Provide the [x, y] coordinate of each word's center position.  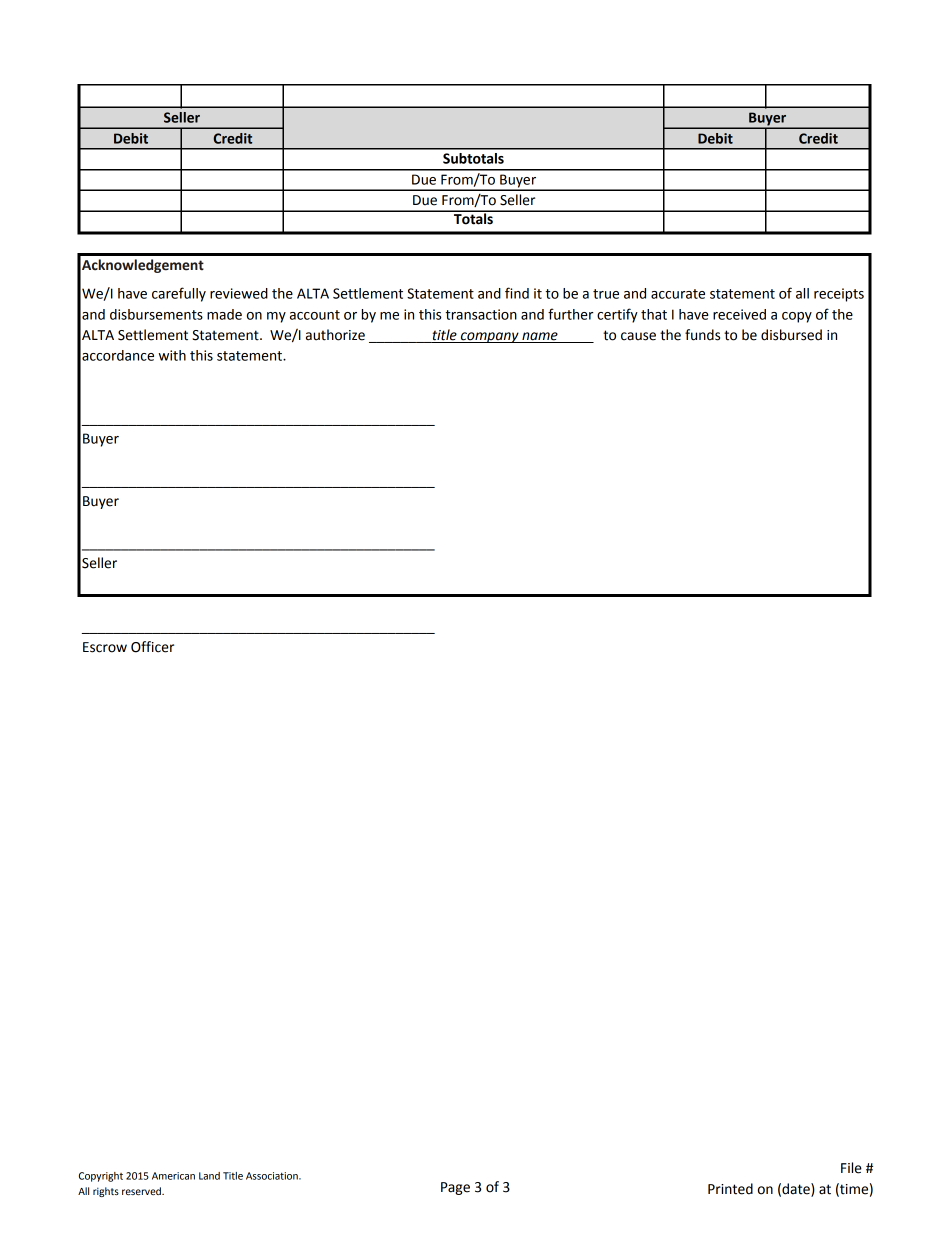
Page [455, 1188]
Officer [152, 647]
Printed [730, 1189]
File [851, 1168]
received [739, 314]
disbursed [791, 335]
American [173, 1176]
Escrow [105, 647]
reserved [142, 1191]
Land [209, 1176]
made [224, 314]
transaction [481, 314]
